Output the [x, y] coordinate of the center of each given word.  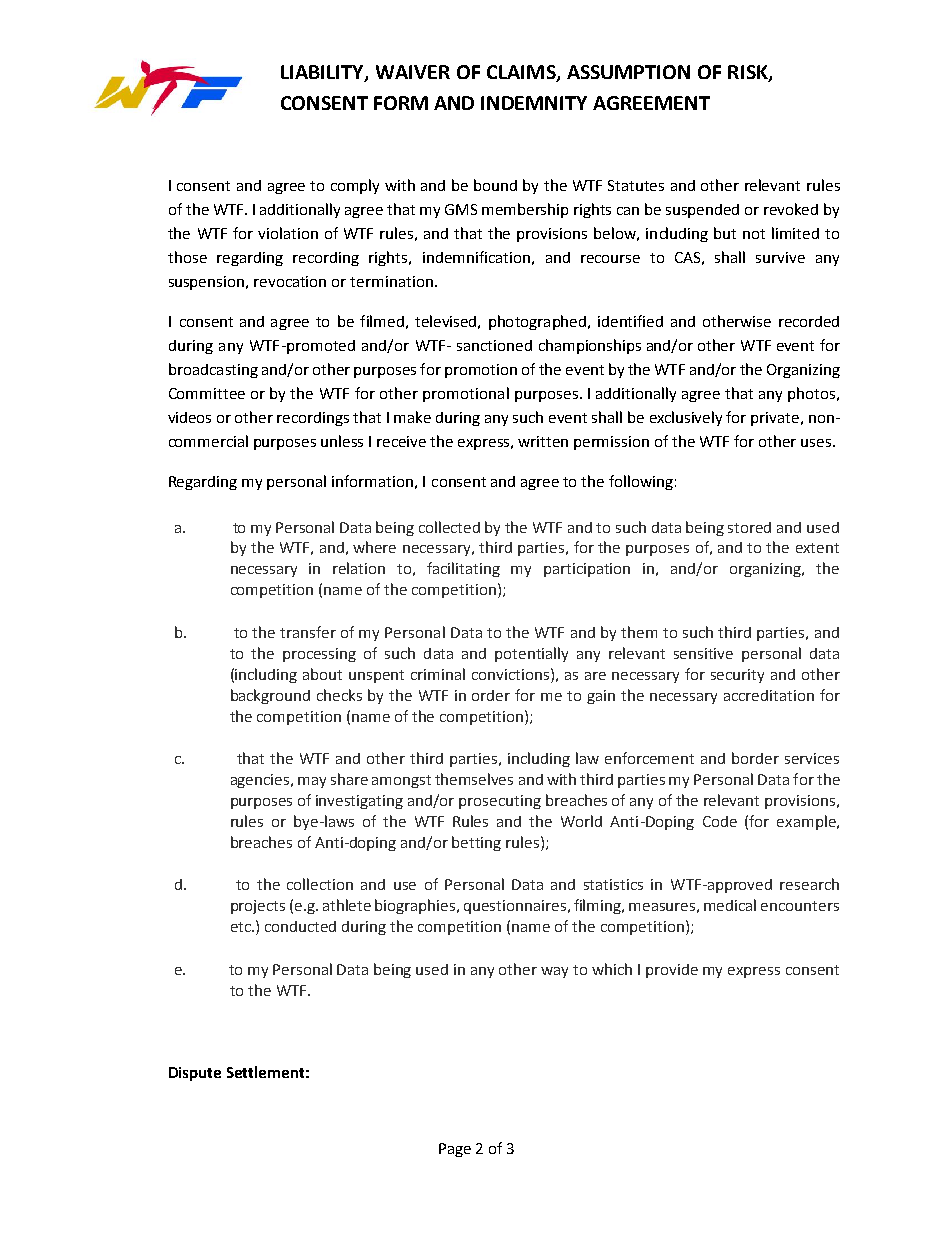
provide [672, 971]
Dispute [195, 1074]
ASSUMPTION [628, 72]
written [543, 441]
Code [720, 821]
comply [355, 186]
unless [342, 441]
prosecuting [500, 802]
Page [455, 1150]
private [776, 419]
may [312, 782]
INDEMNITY [534, 103]
